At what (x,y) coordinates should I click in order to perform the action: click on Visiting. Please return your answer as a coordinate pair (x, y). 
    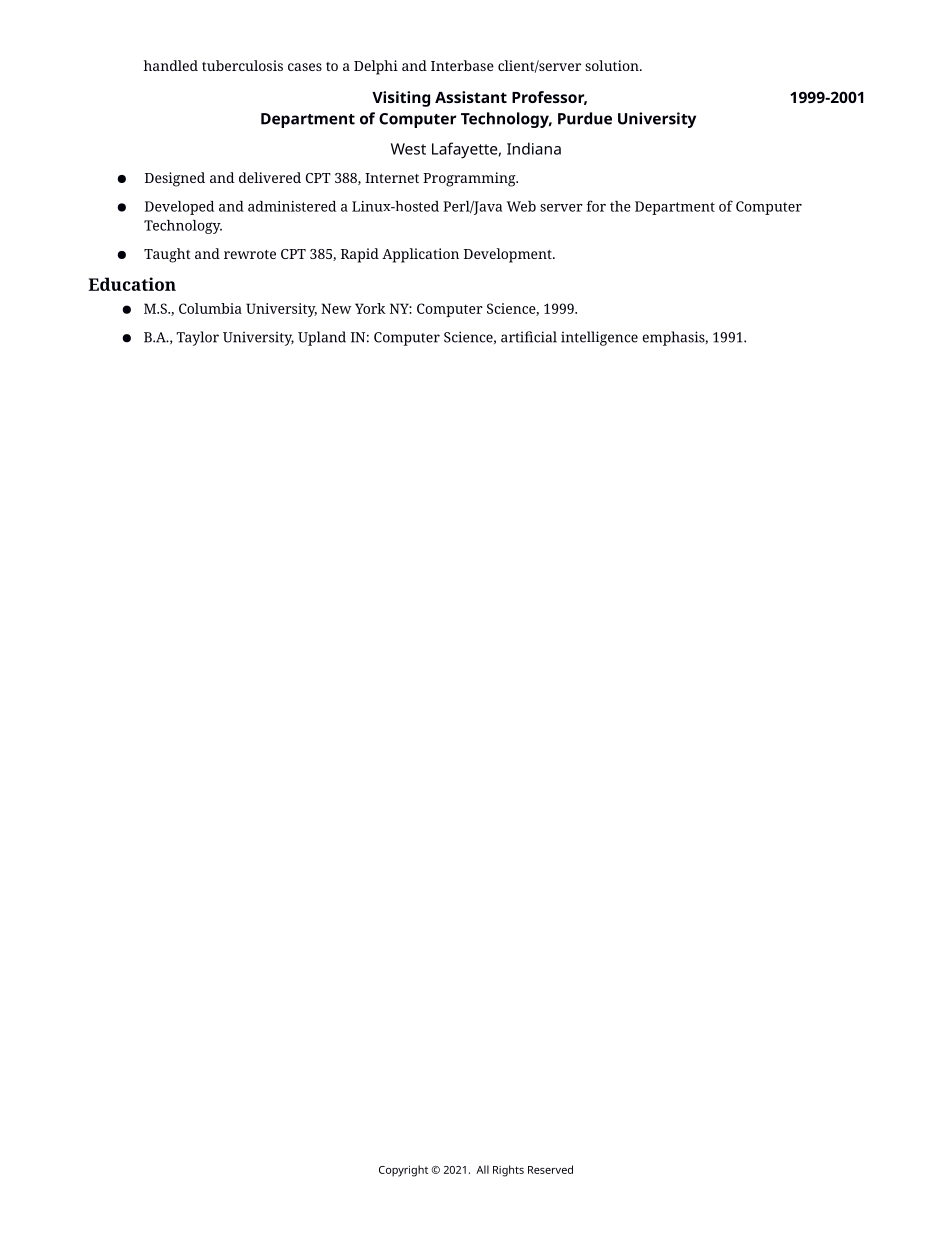
    Looking at the image, I should click on (401, 99).
